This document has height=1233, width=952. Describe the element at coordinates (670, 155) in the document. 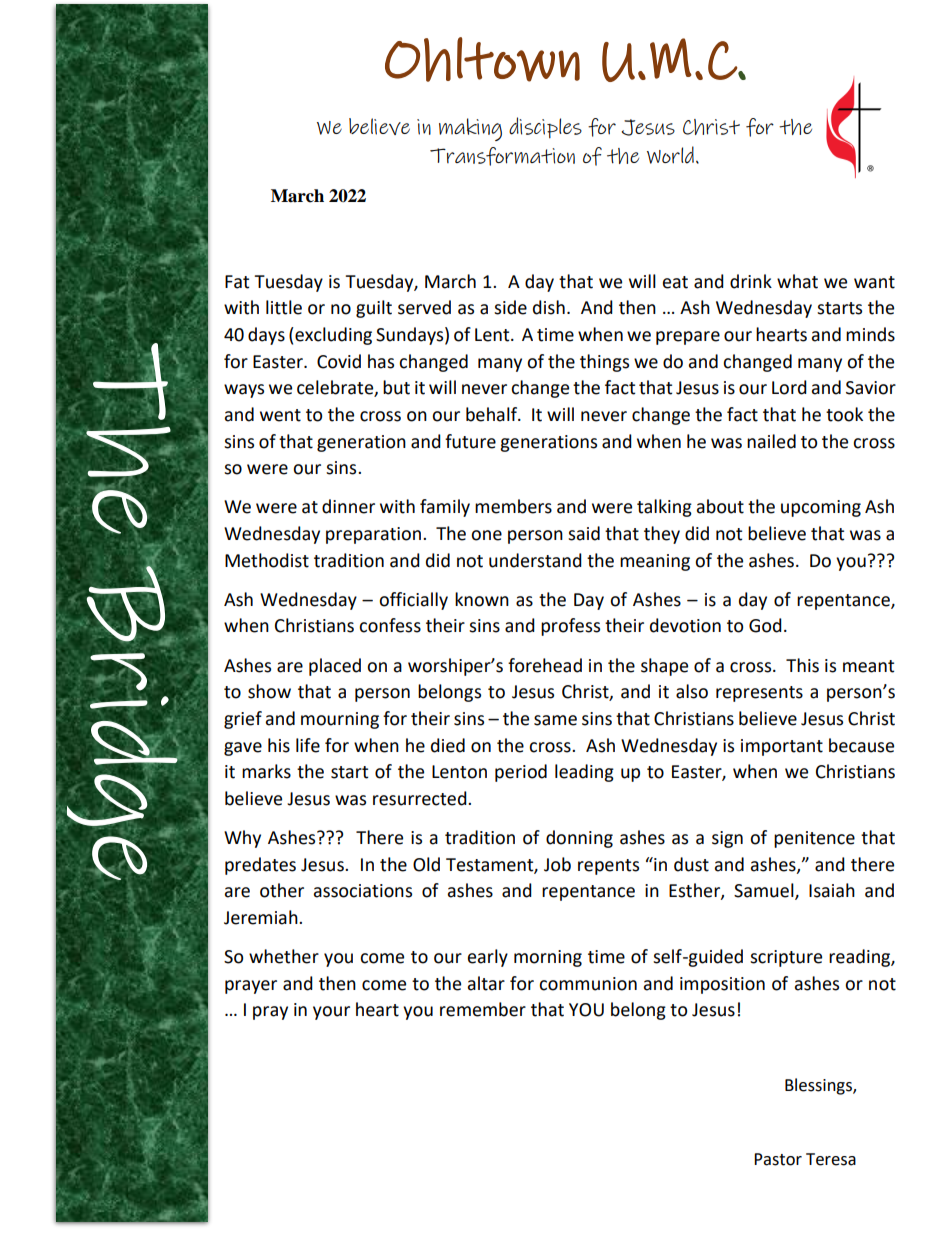

I see `World` at that location.
